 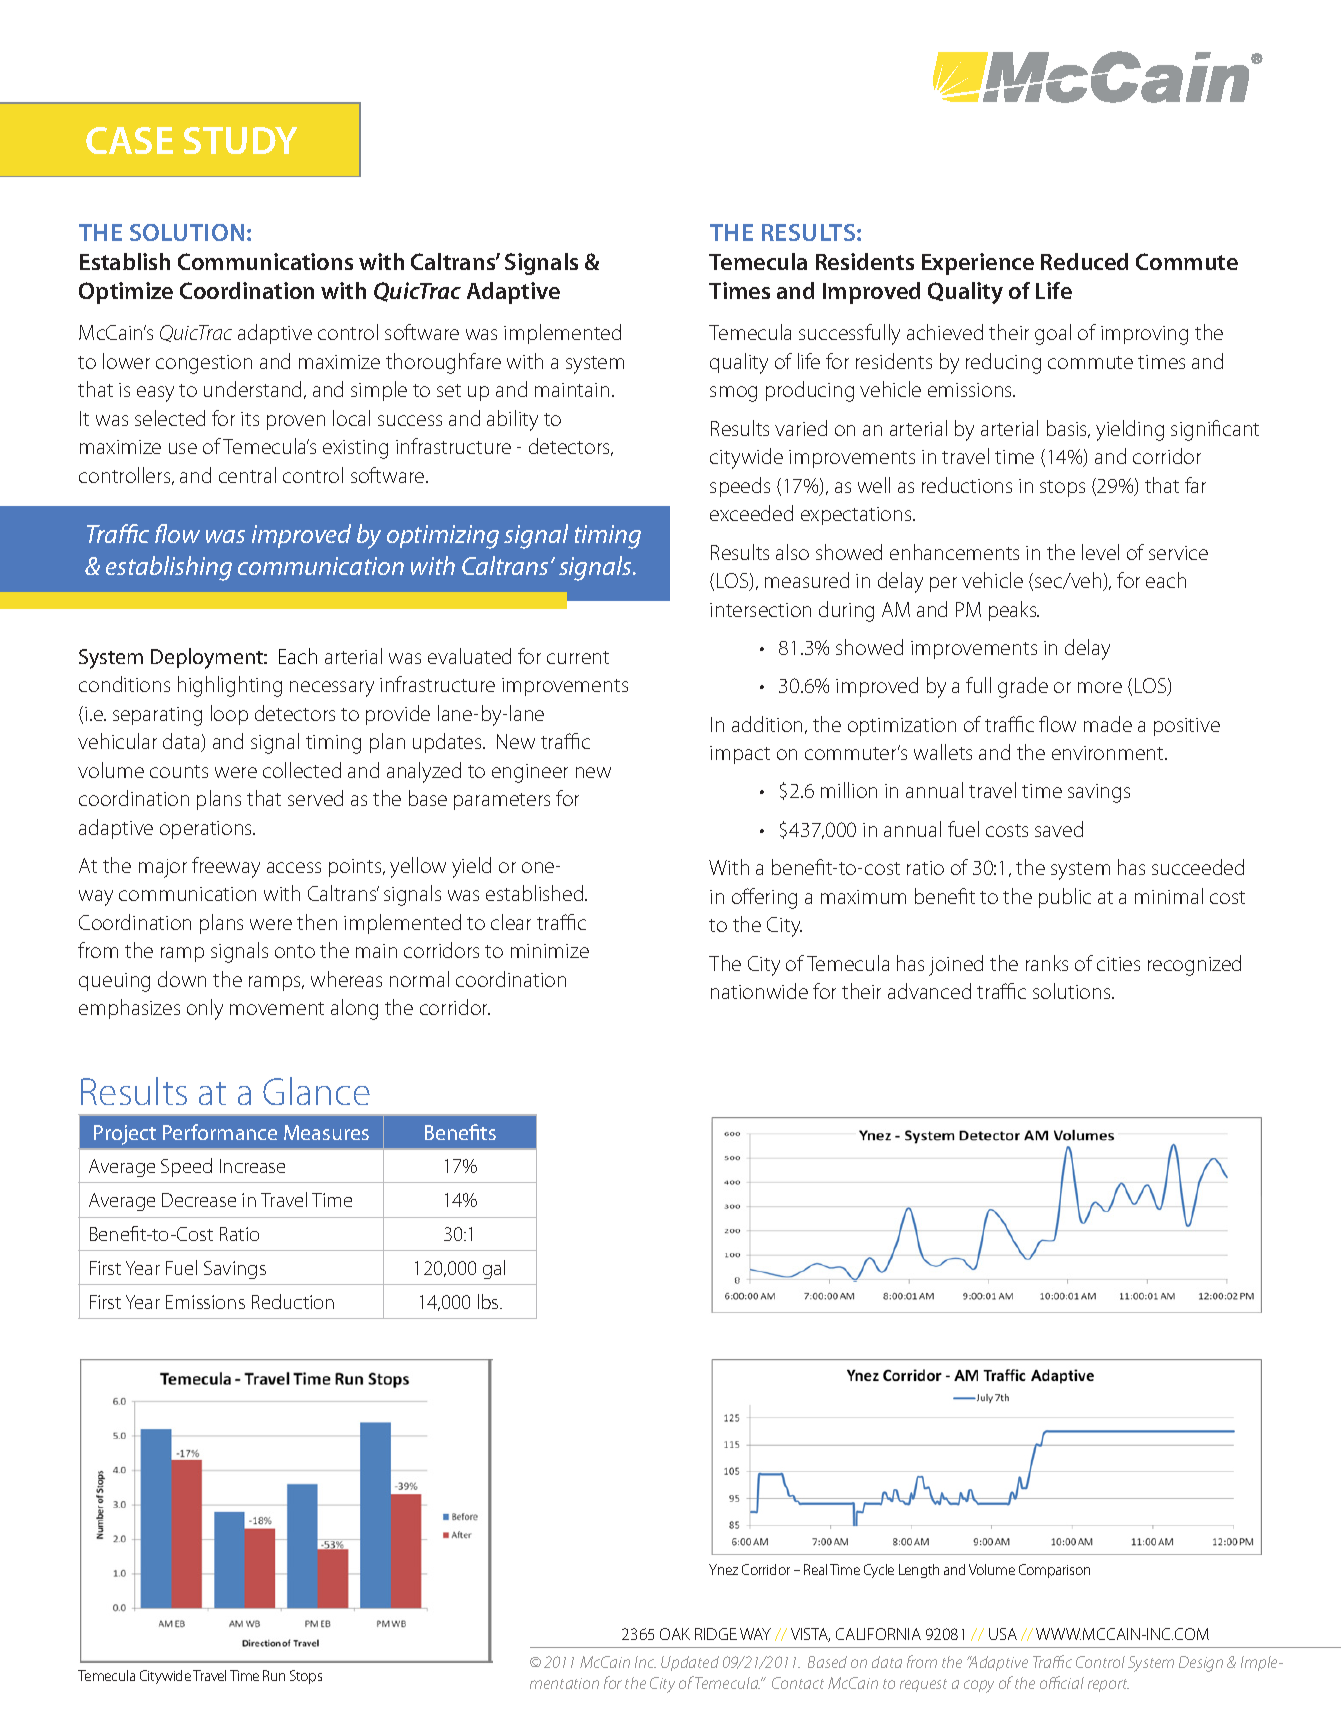 I want to click on smog, so click(x=733, y=394).
